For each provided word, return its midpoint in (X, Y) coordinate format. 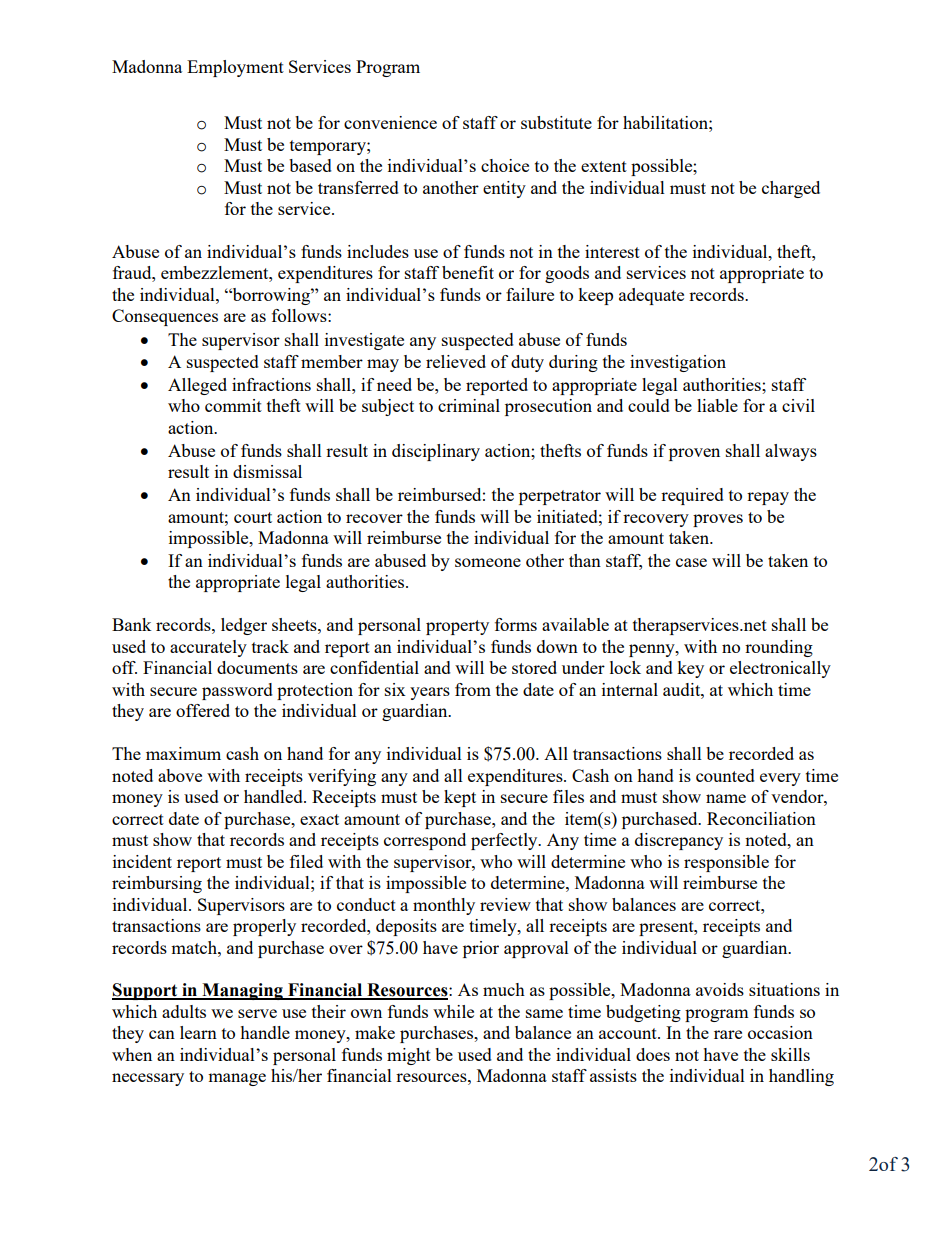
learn (198, 1032)
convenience (390, 122)
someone (488, 562)
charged (791, 189)
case (691, 562)
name (726, 798)
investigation (678, 363)
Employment (235, 68)
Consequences (165, 317)
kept (460, 798)
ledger (244, 626)
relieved (456, 361)
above (180, 775)
